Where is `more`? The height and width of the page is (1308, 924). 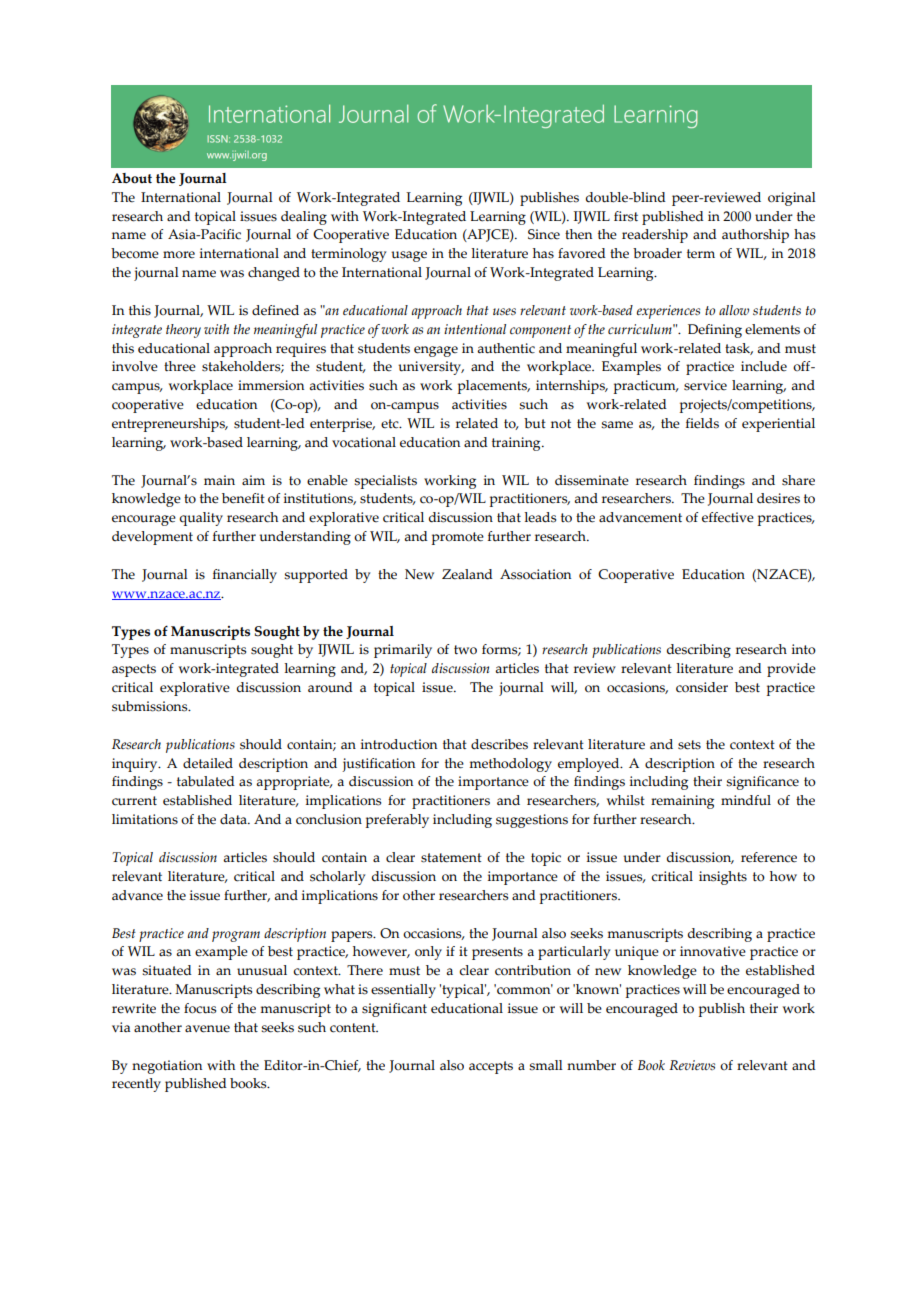 more is located at coordinates (179, 255).
